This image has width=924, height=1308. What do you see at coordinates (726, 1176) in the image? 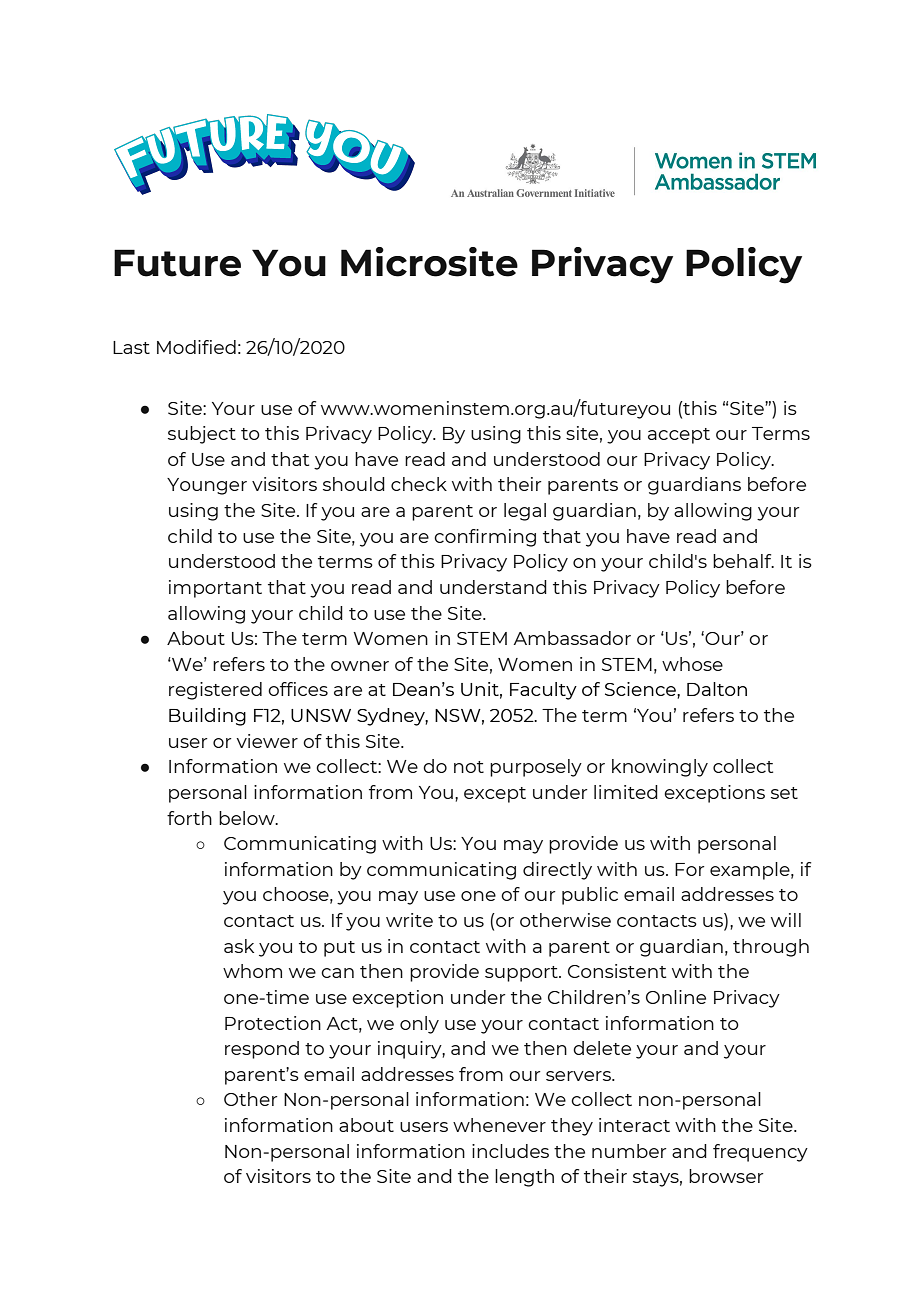
I see `browser` at bounding box center [726, 1176].
